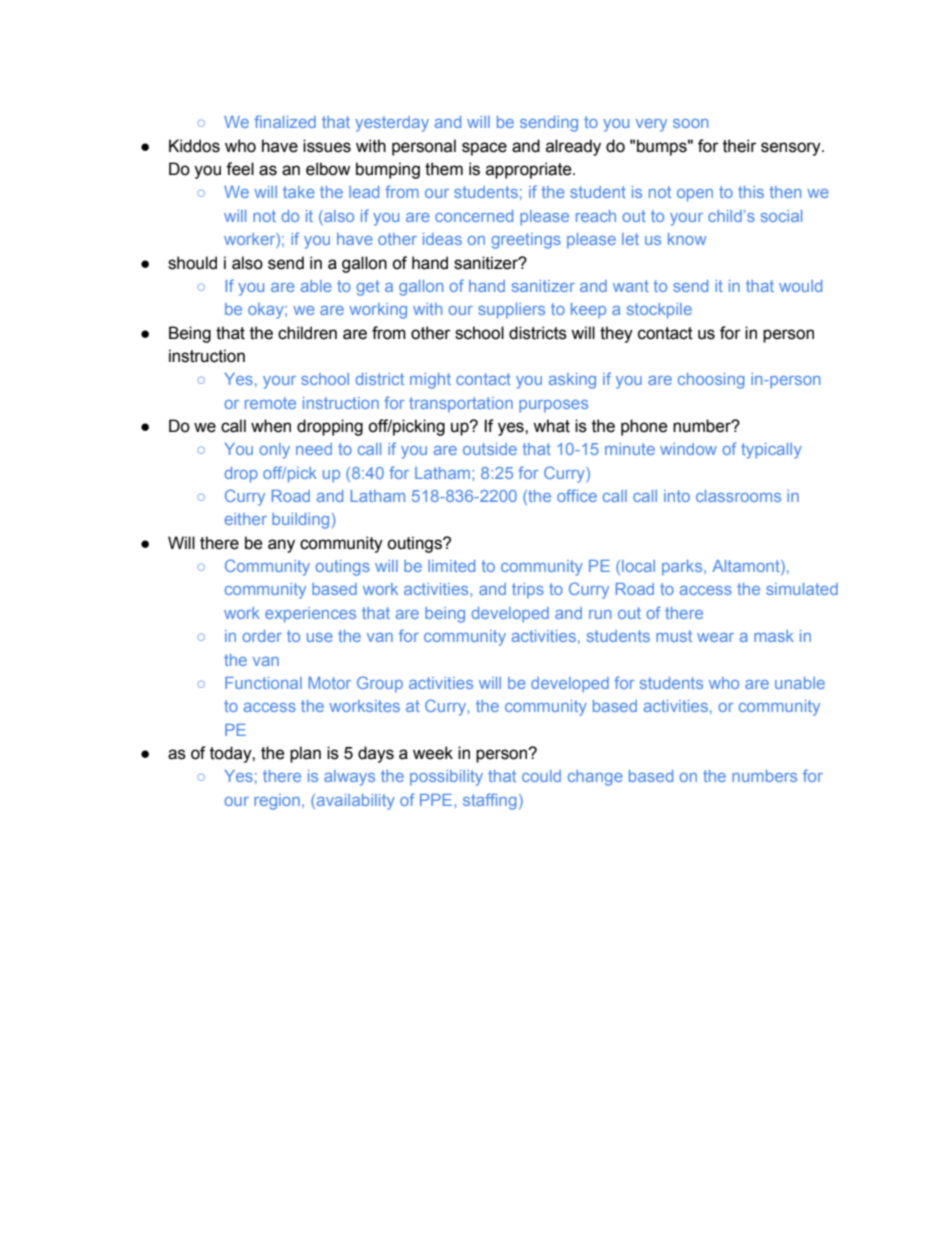 Image resolution: width=952 pixels, height=1233 pixels. What do you see at coordinates (683, 567) in the screenshot?
I see `parks` at bounding box center [683, 567].
